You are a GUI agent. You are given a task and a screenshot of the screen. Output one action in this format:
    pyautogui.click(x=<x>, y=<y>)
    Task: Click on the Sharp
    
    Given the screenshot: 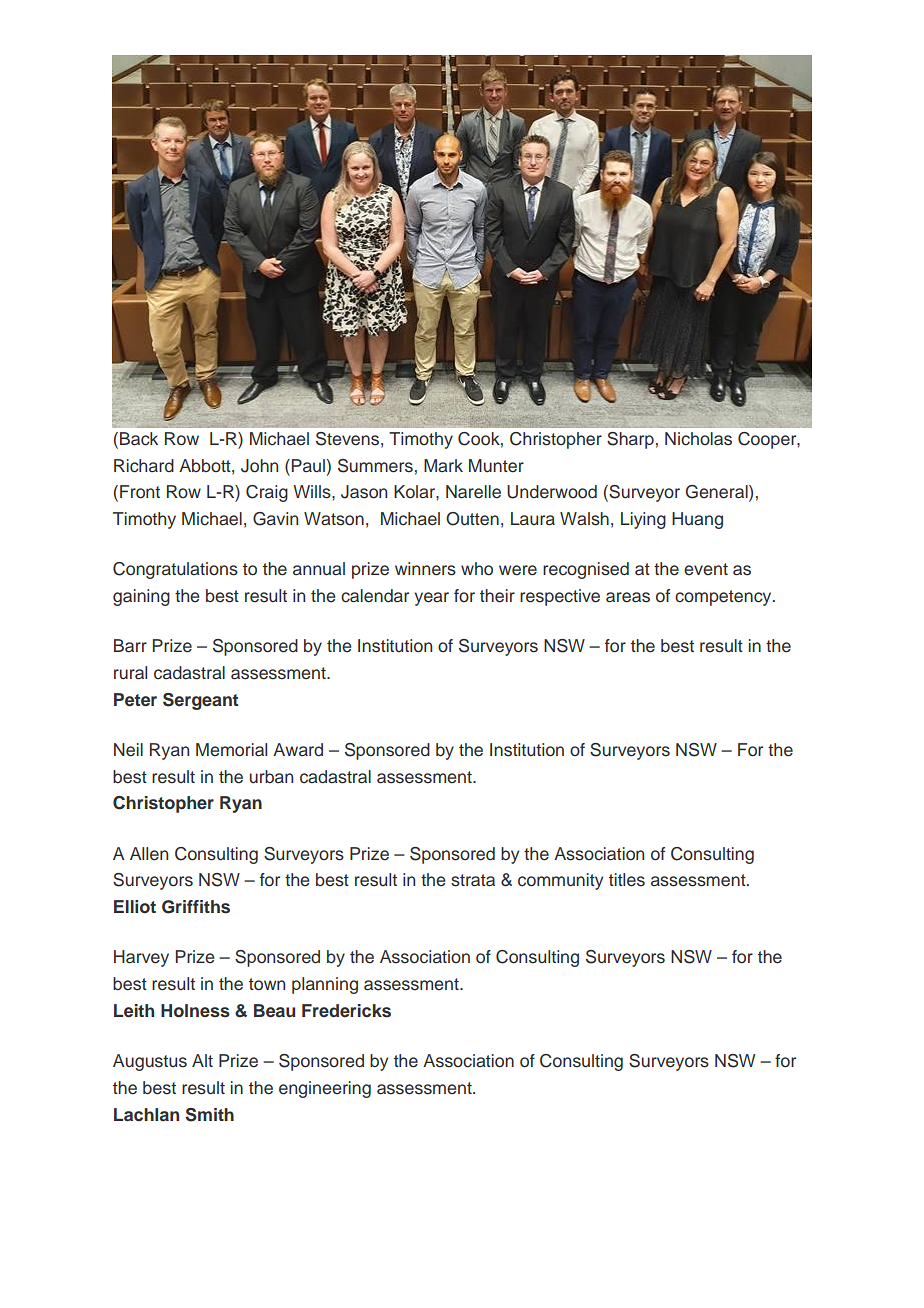 What is the action you would take?
    pyautogui.click(x=630, y=440)
